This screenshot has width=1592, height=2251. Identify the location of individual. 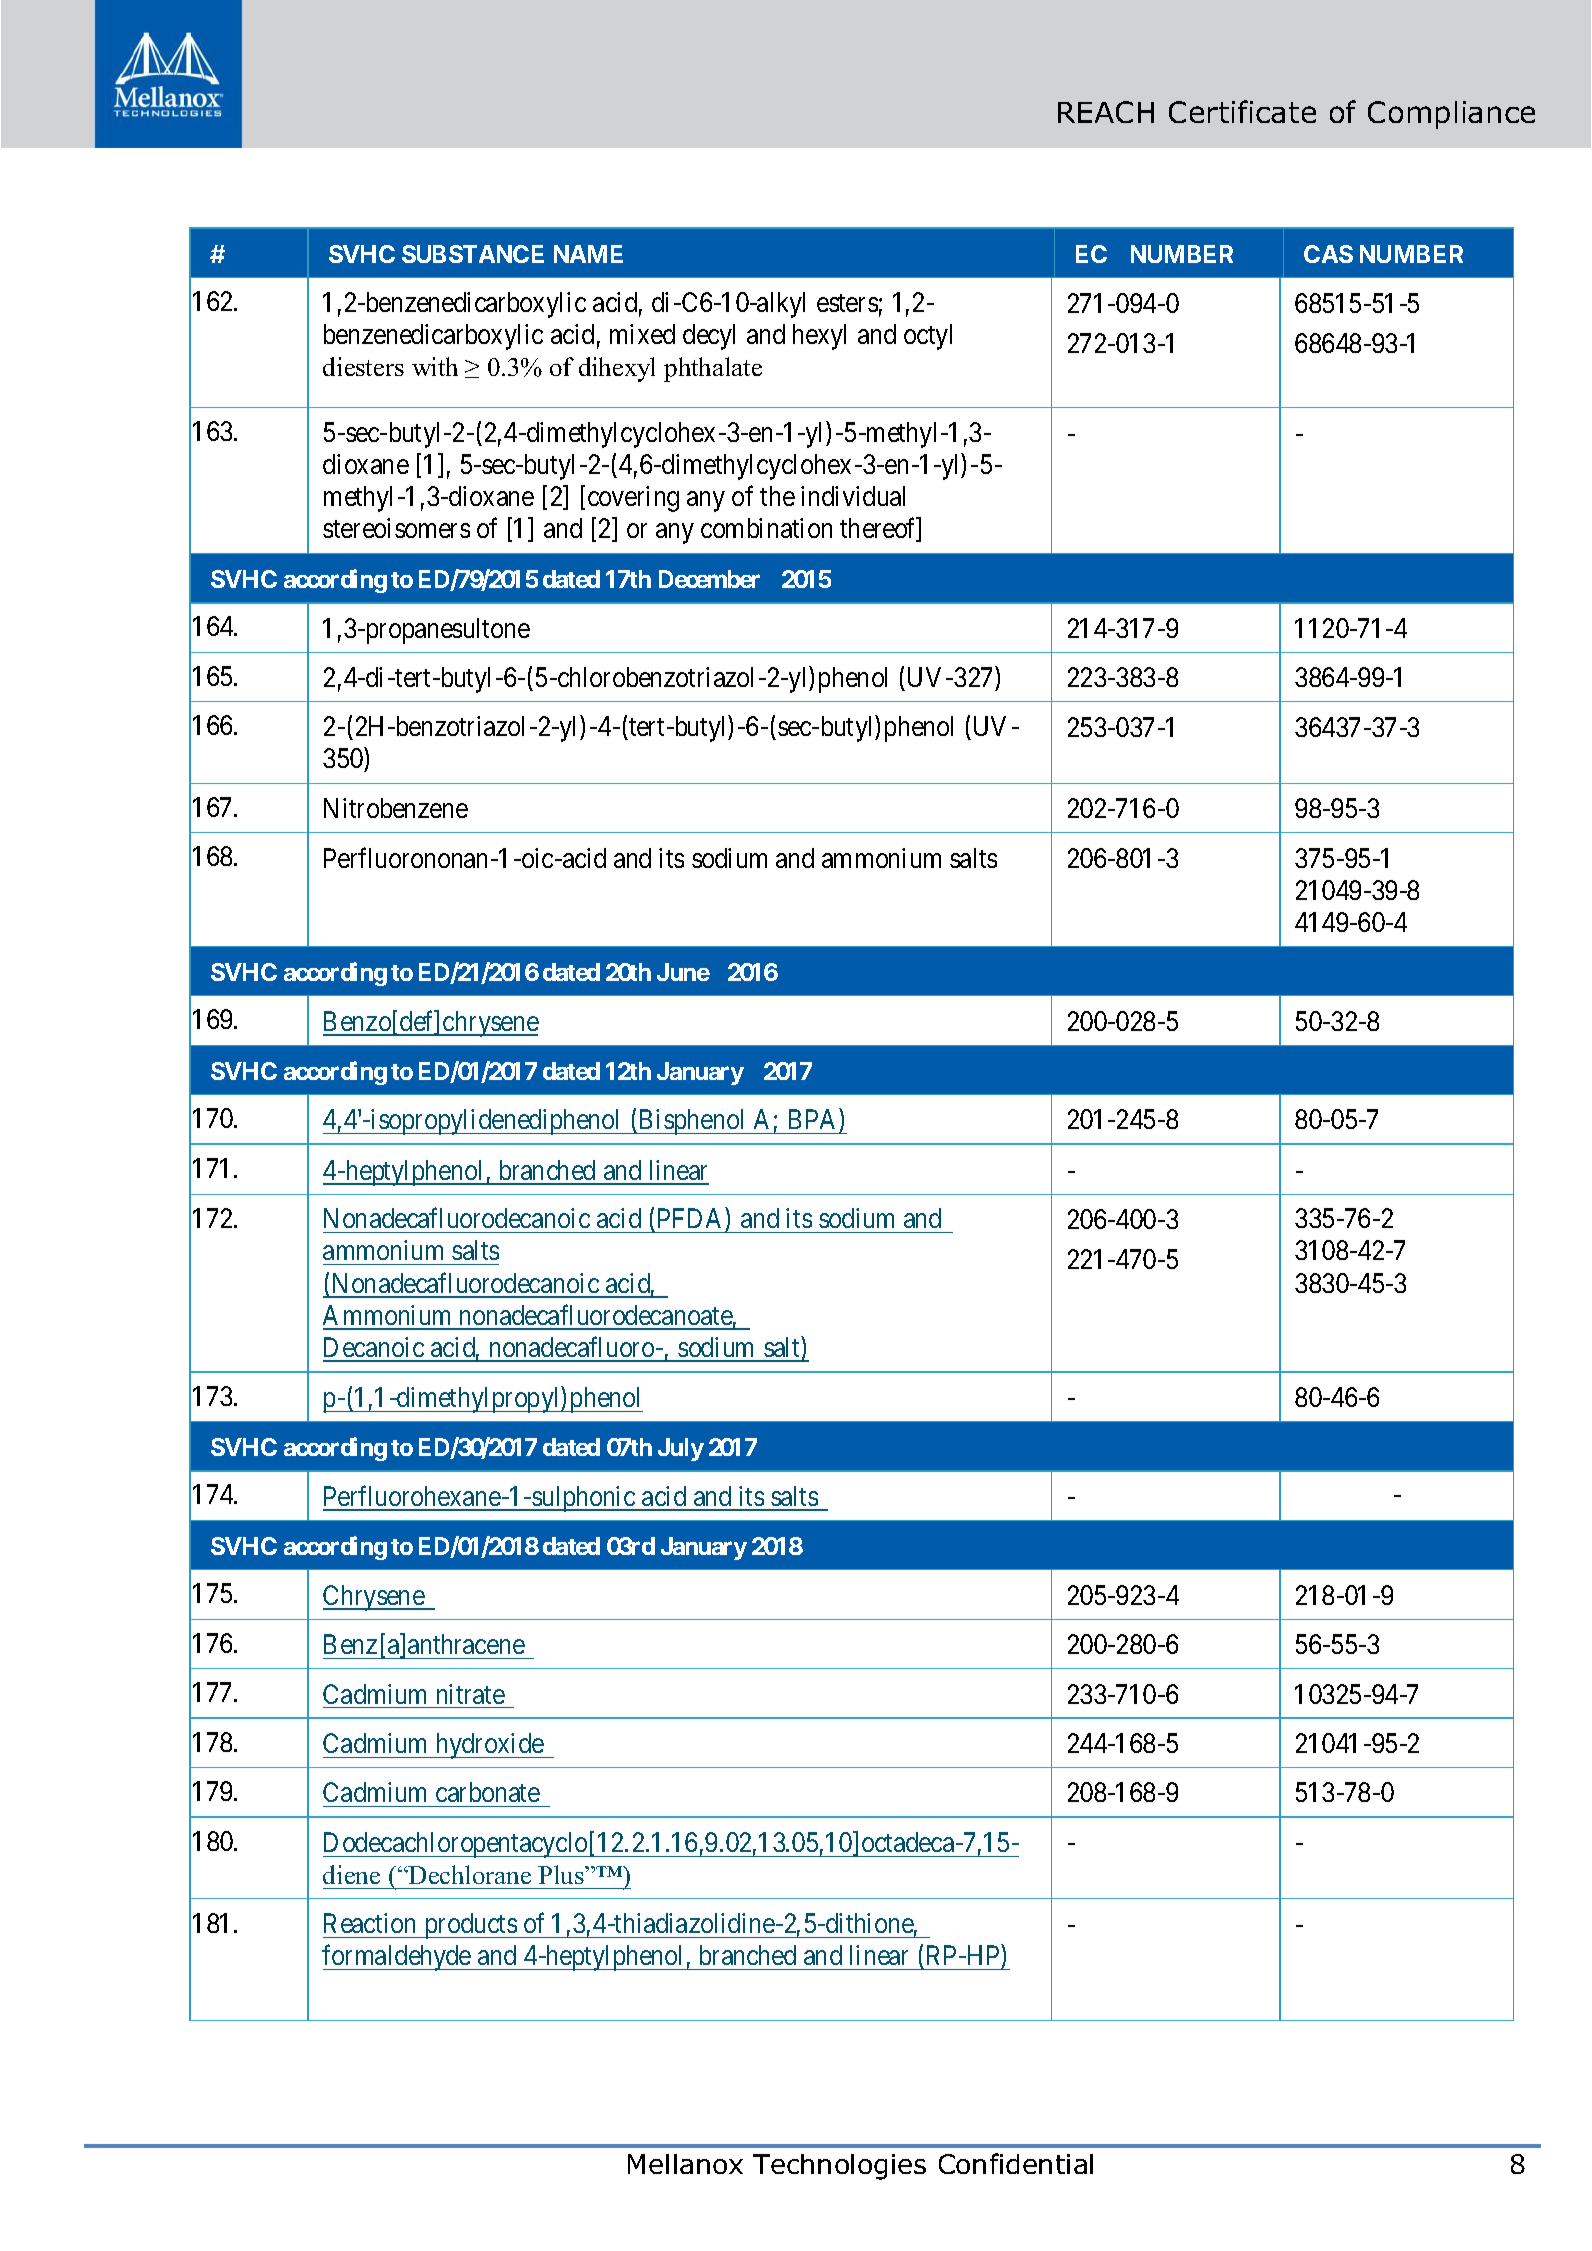
(853, 496).
